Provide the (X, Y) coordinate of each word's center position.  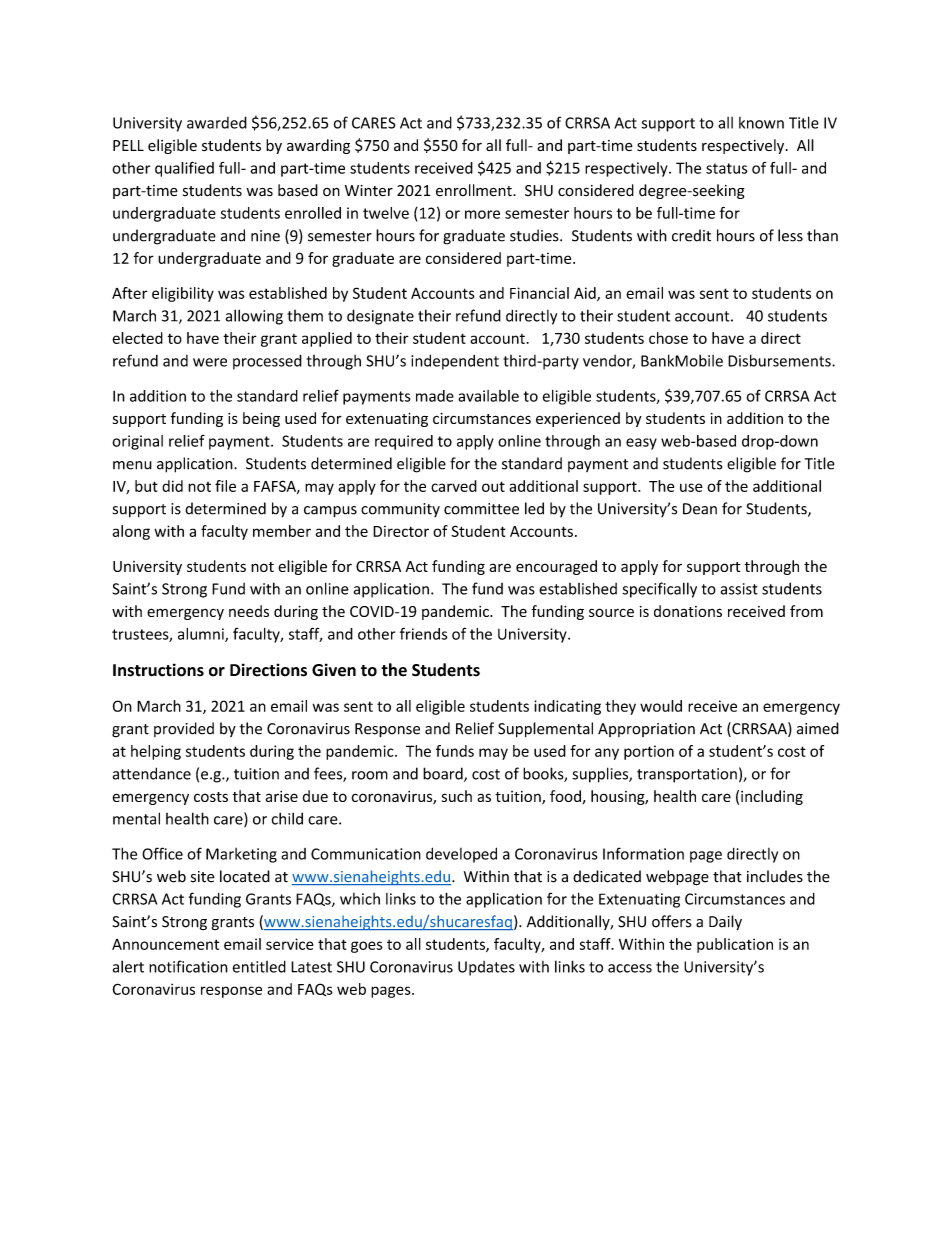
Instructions (158, 670)
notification (188, 966)
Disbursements (780, 360)
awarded (217, 122)
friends (423, 633)
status (727, 168)
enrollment (475, 190)
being (261, 419)
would (661, 706)
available (488, 396)
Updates (486, 968)
